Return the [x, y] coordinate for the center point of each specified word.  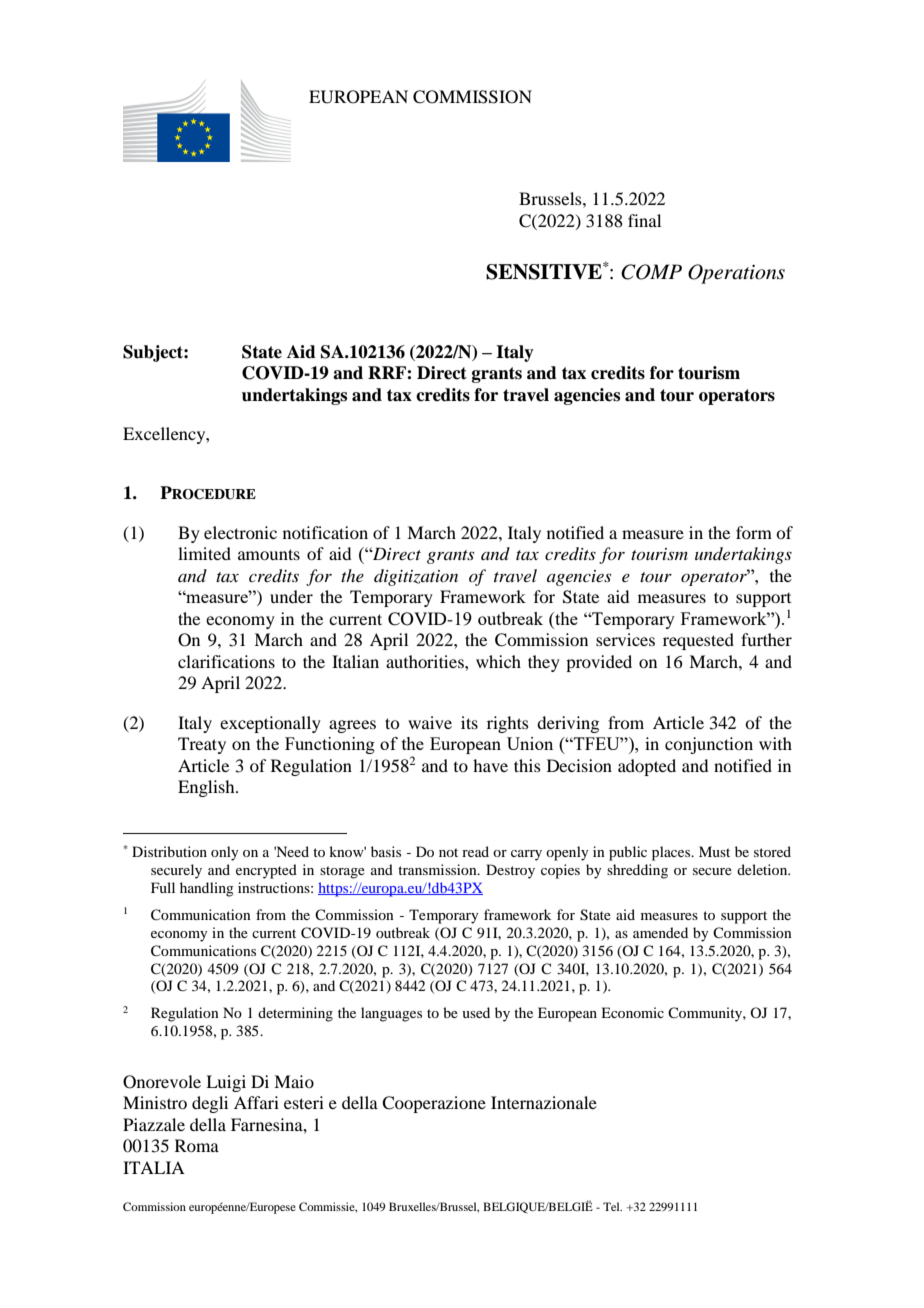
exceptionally [270, 724]
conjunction [709, 745]
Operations [736, 274]
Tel [612, 1206]
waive [430, 722]
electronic [240, 532]
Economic [632, 1012]
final [644, 220]
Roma [197, 1145]
